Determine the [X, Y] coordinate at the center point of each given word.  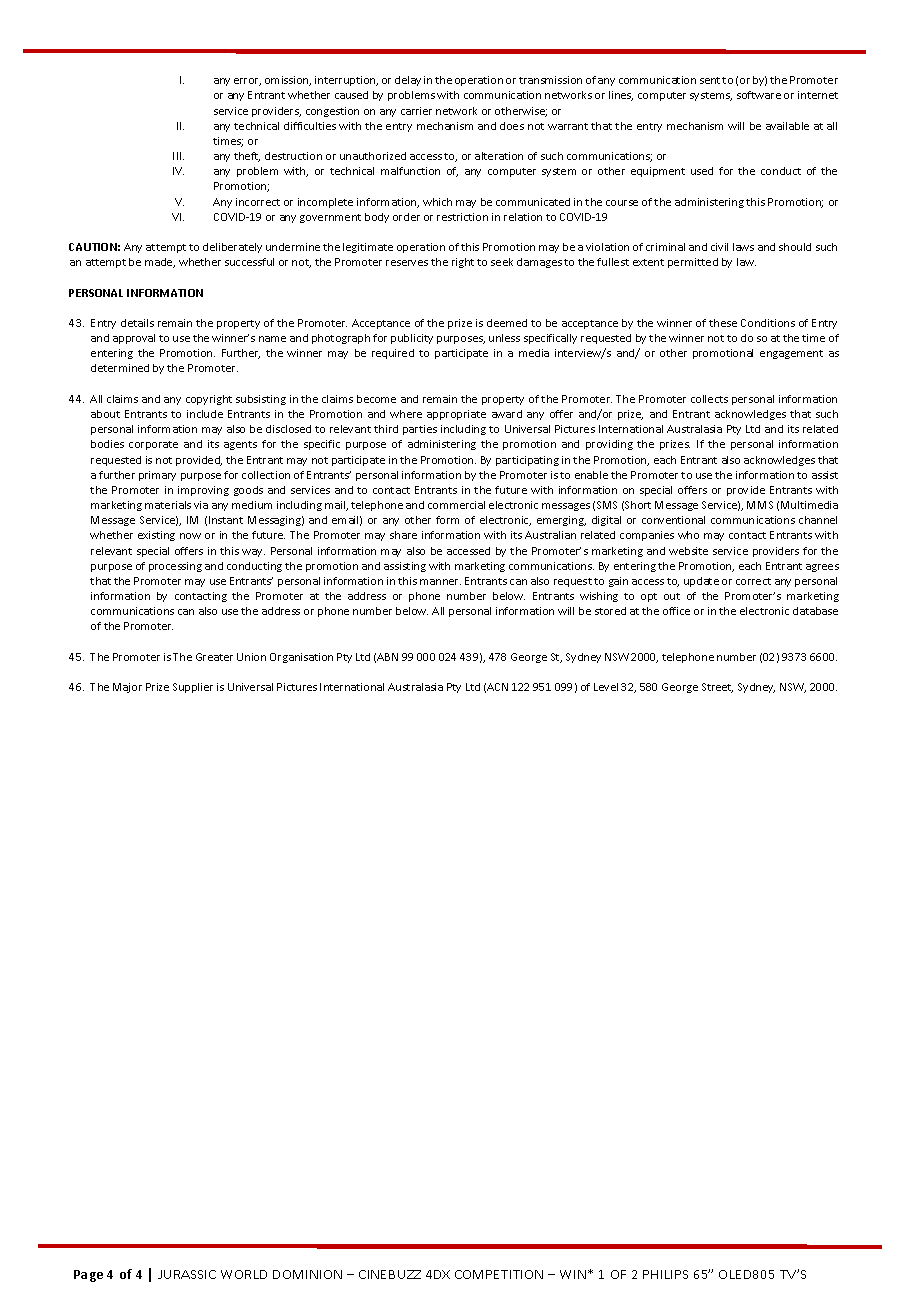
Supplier [193, 688]
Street [717, 688]
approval [134, 339]
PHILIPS [665, 1274]
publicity [412, 339]
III [178, 156]
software [759, 95]
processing [175, 567]
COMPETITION [499, 1274]
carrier [416, 111]
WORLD [244, 1274]
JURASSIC [187, 1274]
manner [440, 582]
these [723, 323]
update [701, 582]
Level [606, 687]
